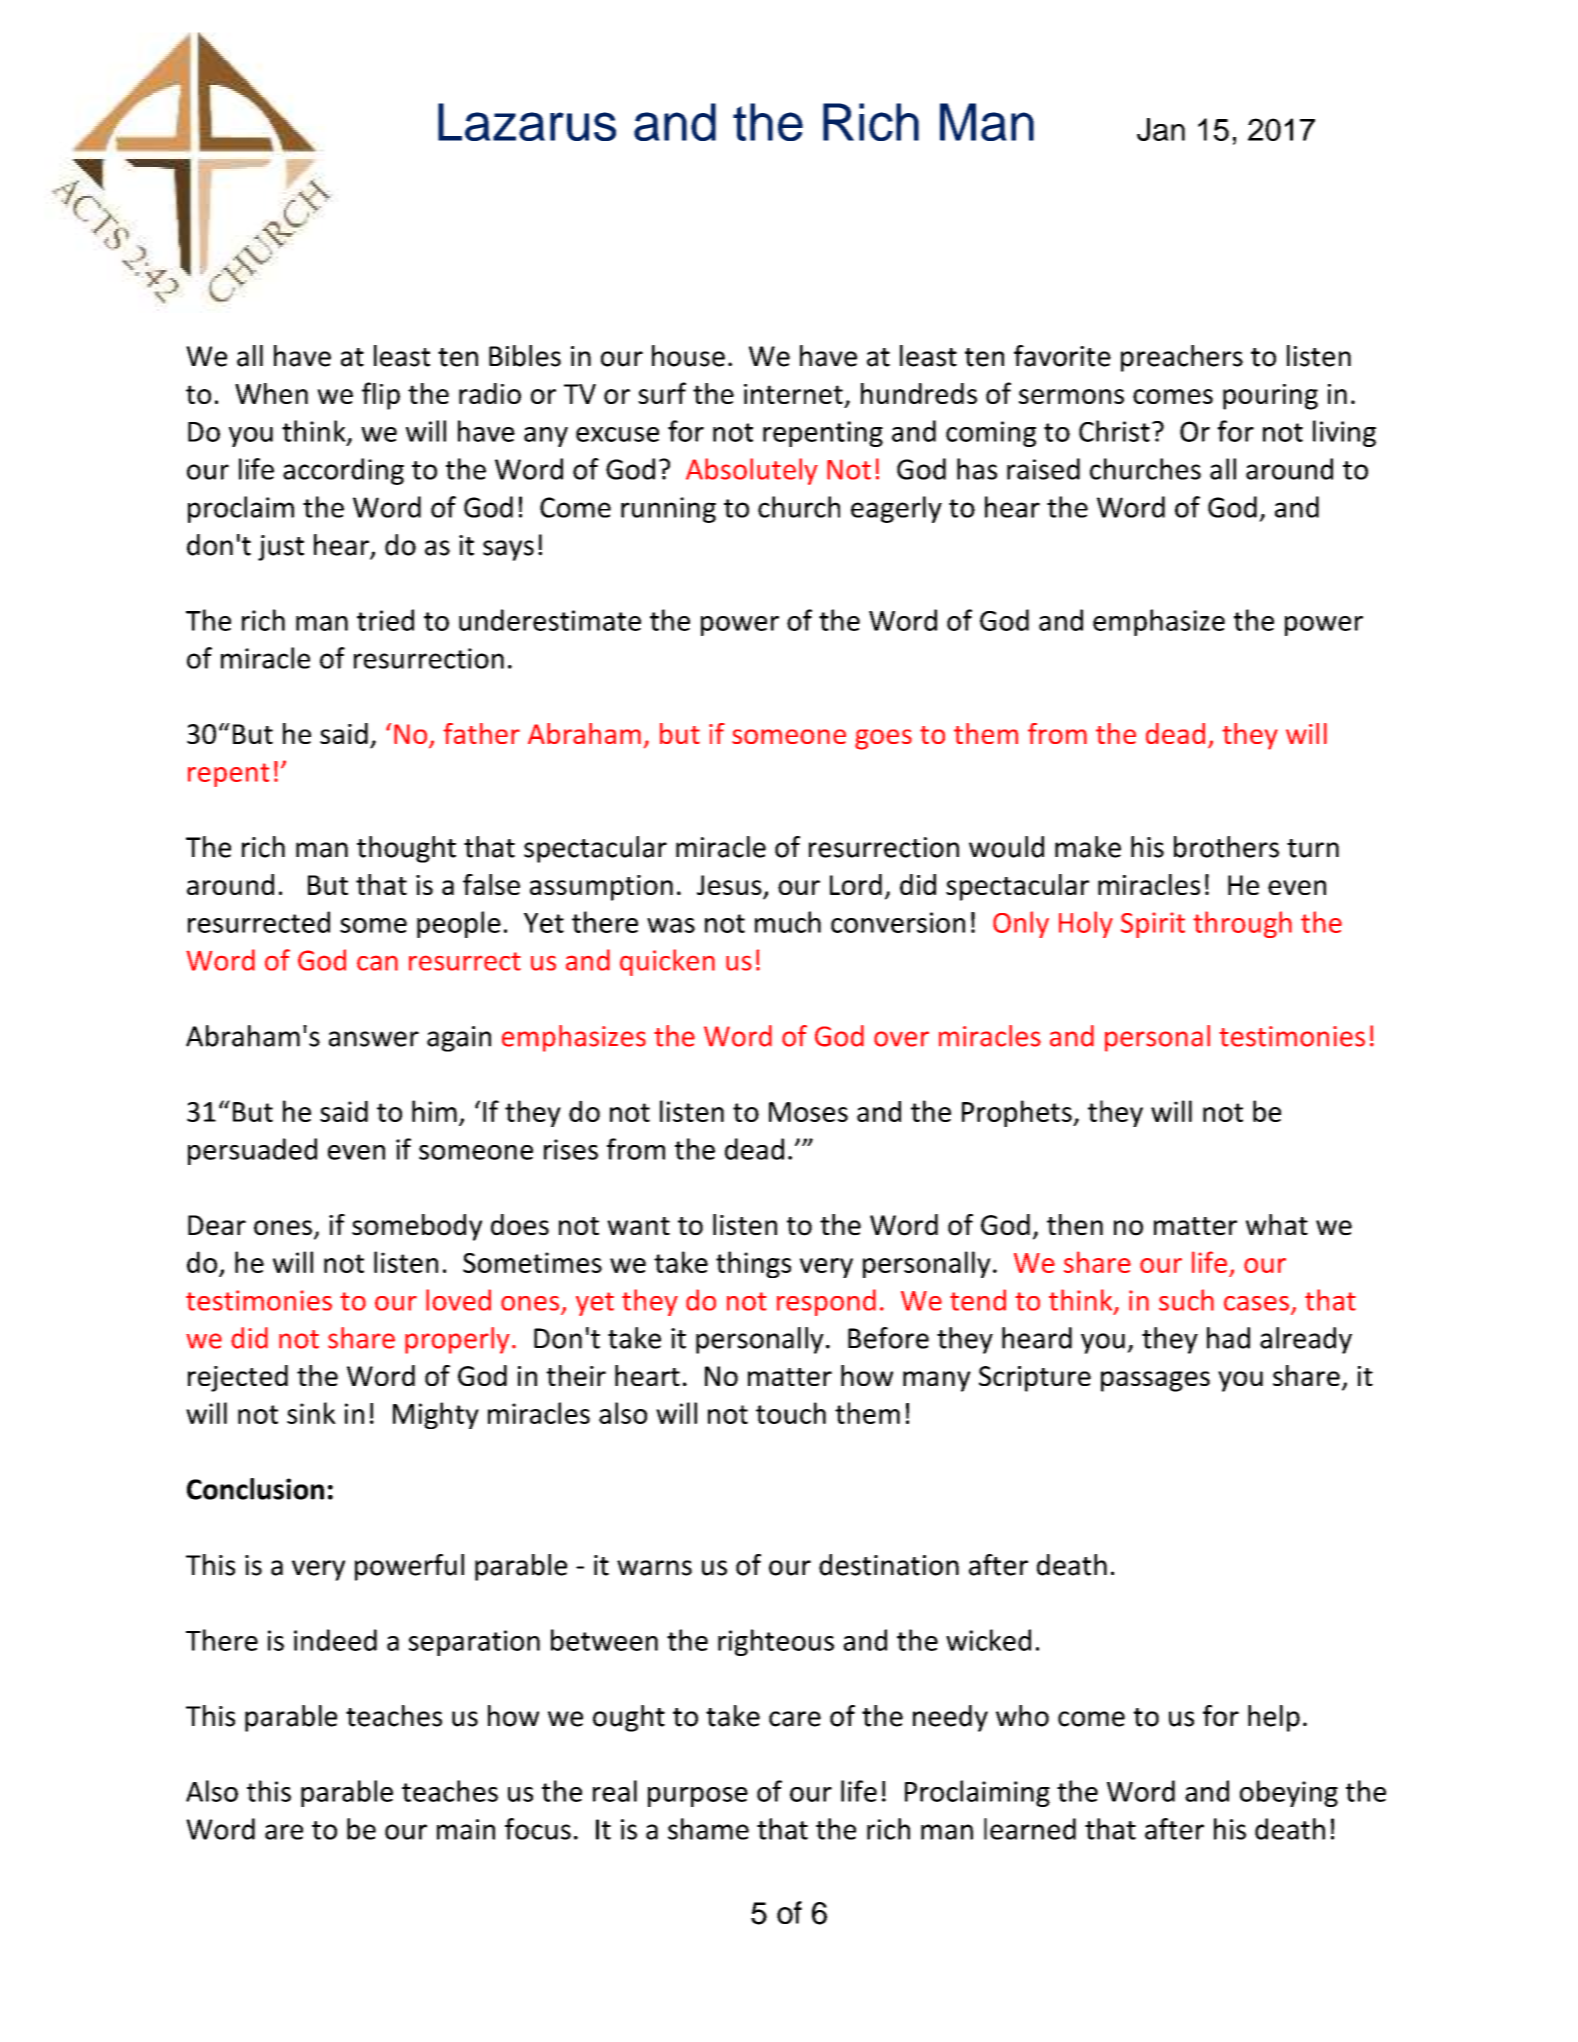 The width and height of the document is (1578, 2042). What do you see at coordinates (1155, 1381) in the document?
I see `passages` at bounding box center [1155, 1381].
